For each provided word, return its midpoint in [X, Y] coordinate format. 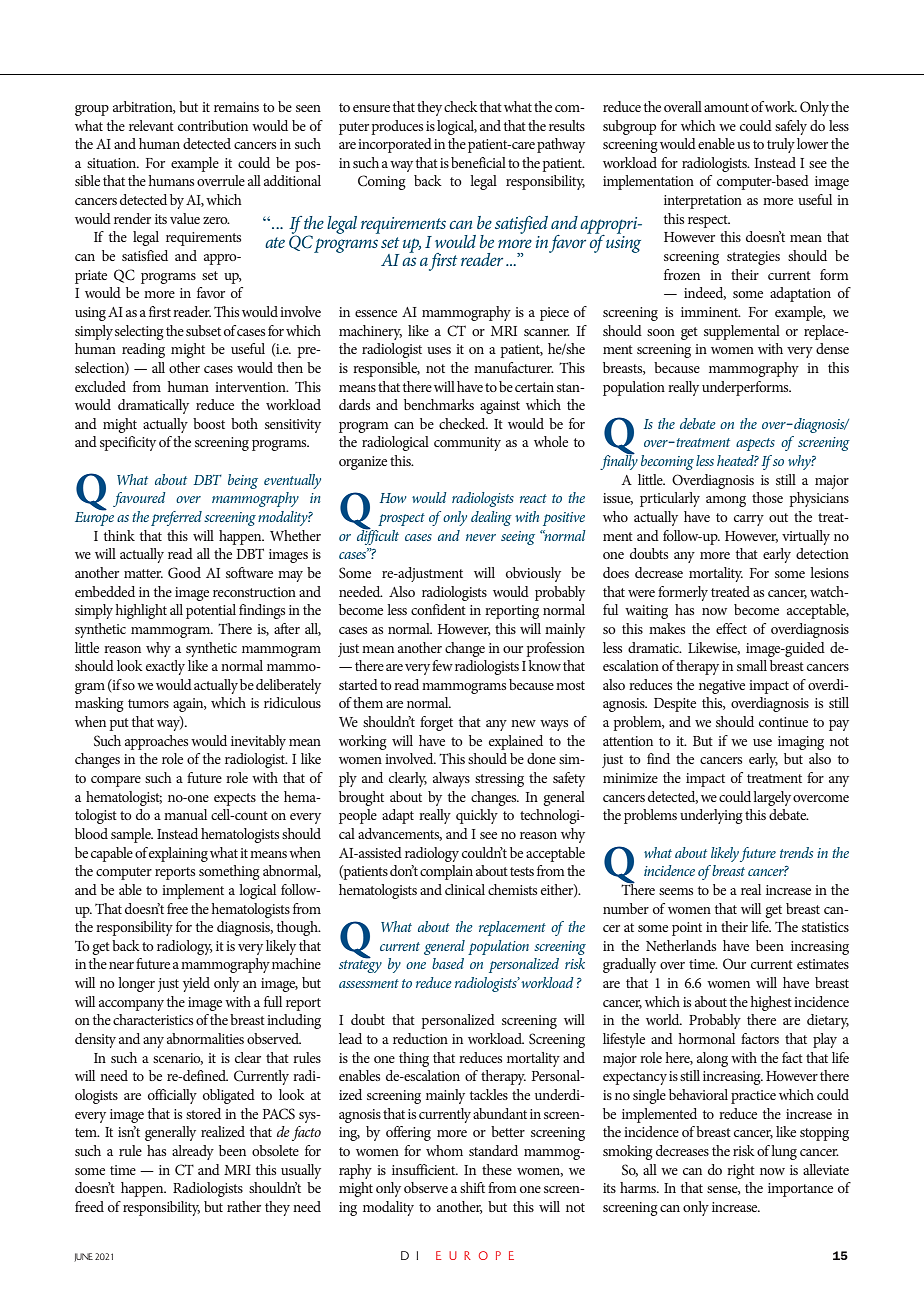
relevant [151, 125]
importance [800, 1190]
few [442, 665]
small [752, 665]
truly [781, 145]
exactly [165, 667]
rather [244, 1206]
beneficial [478, 162]
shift [472, 1187]
